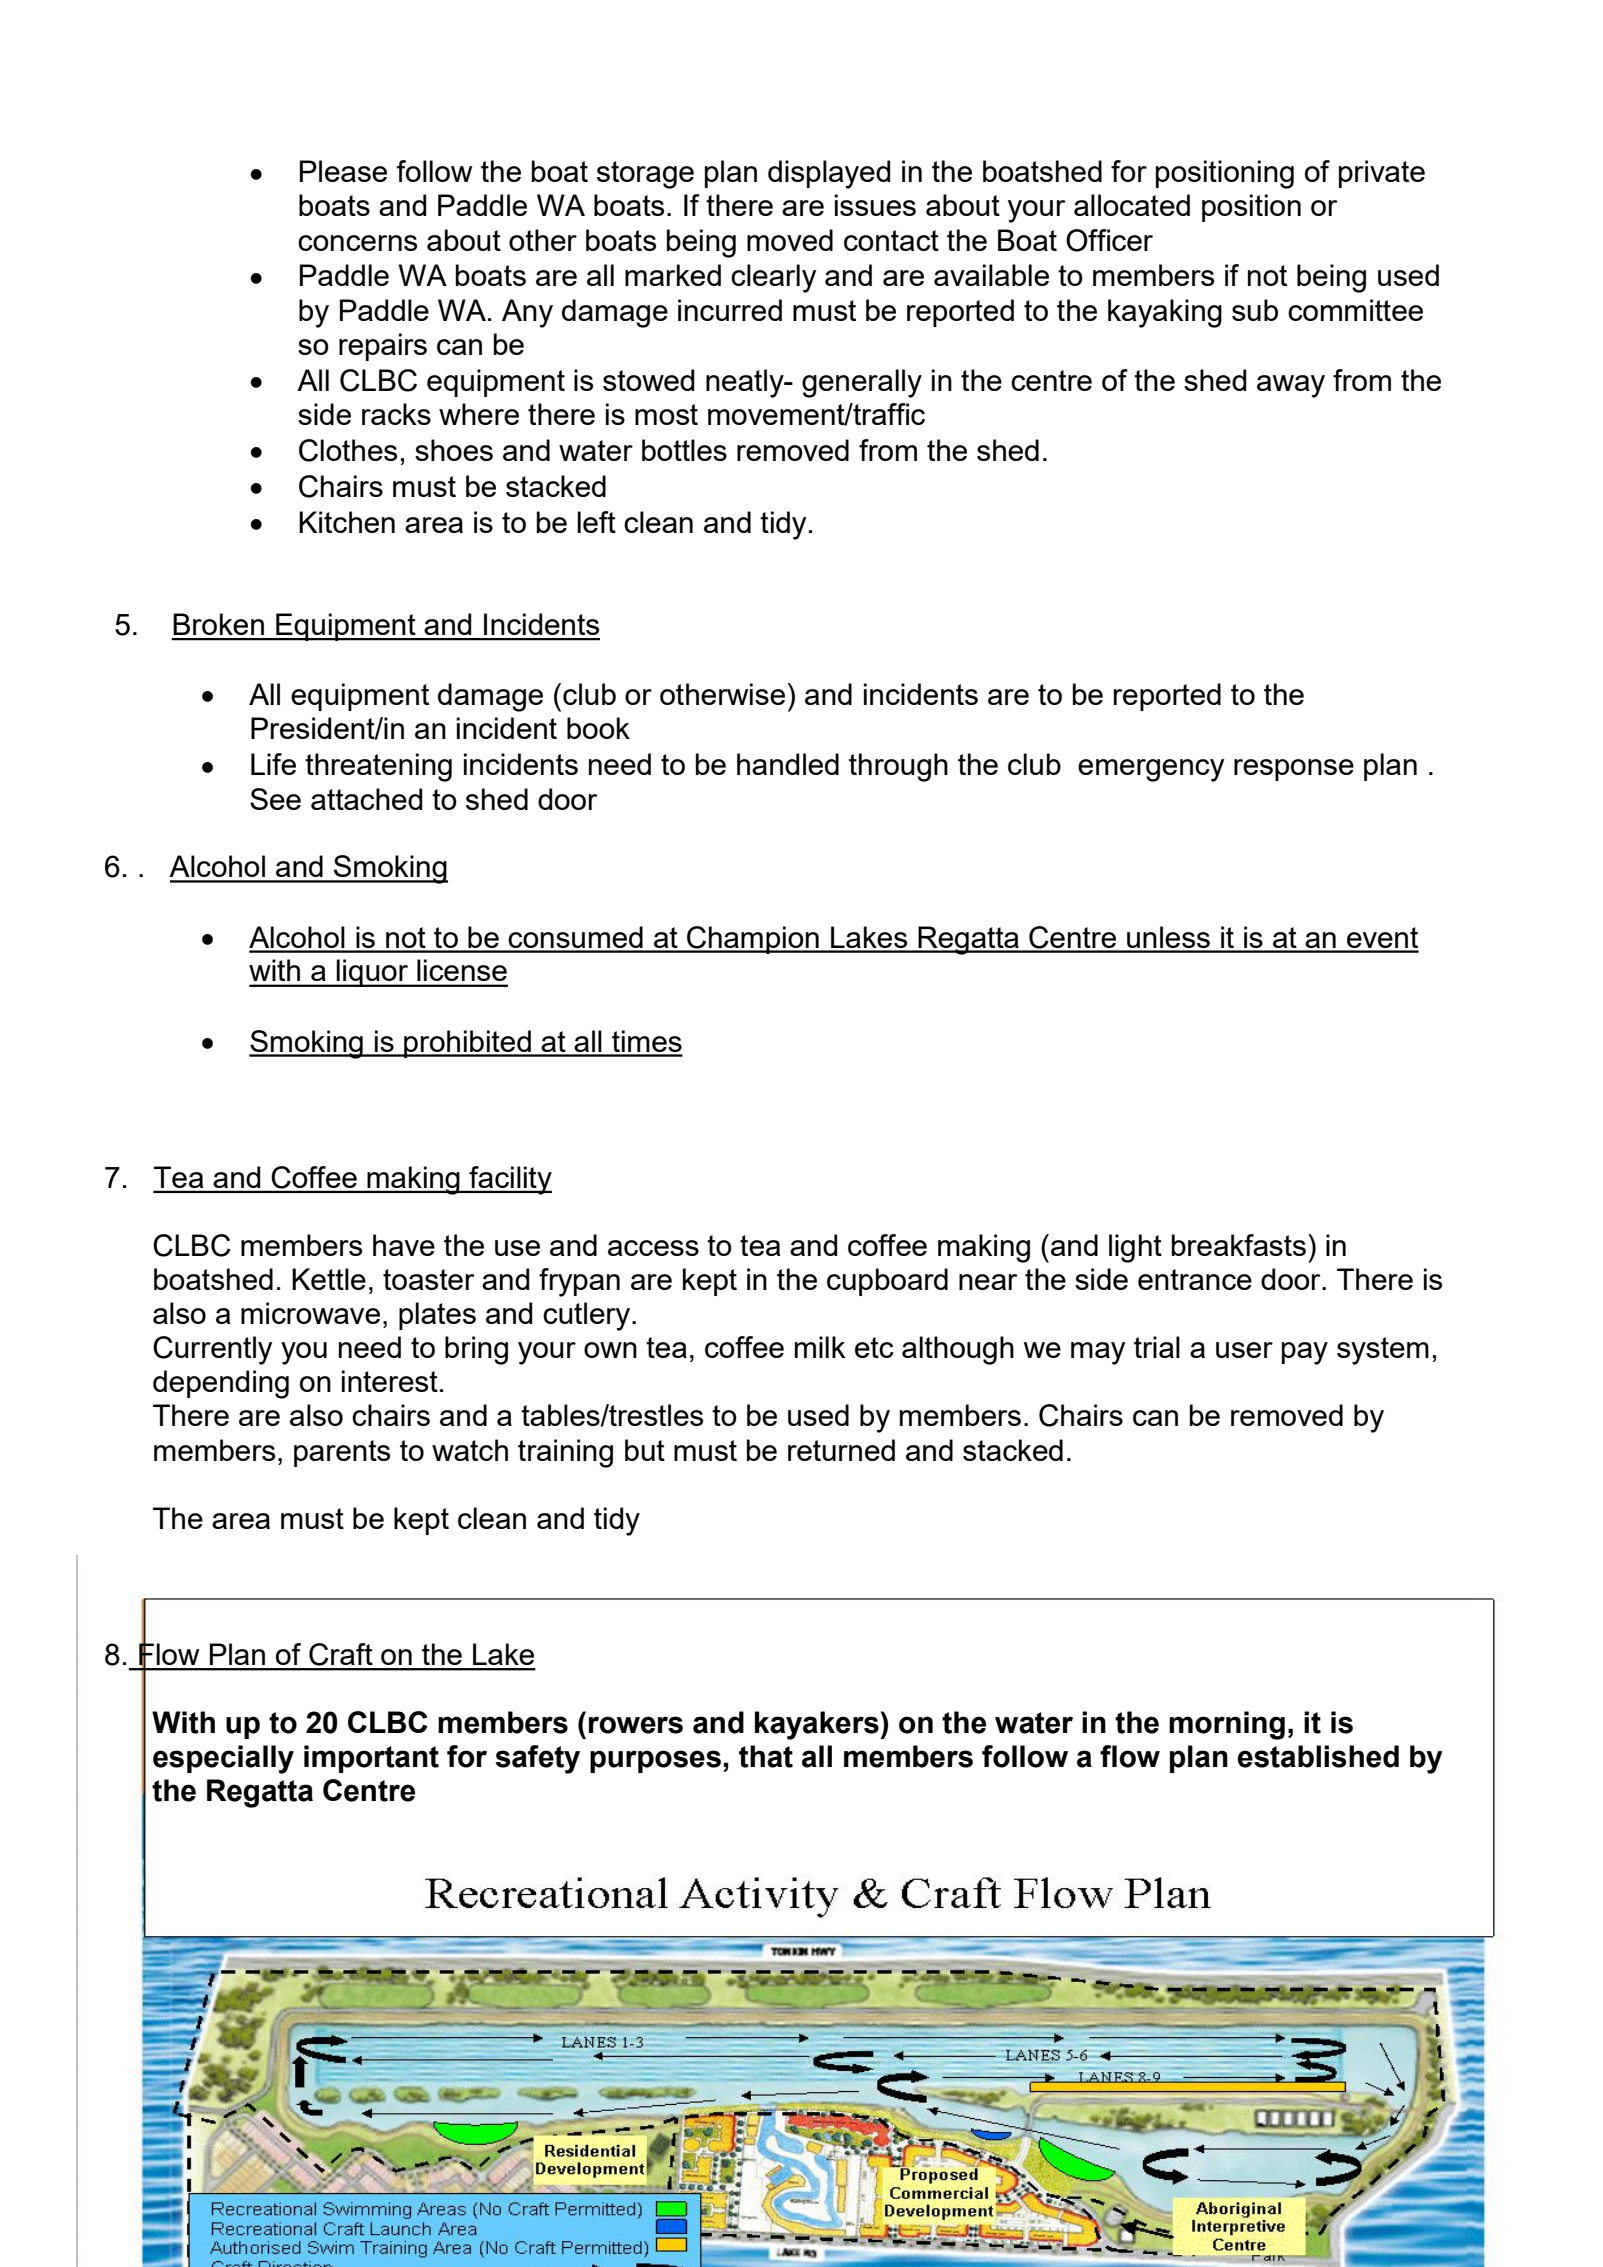 The width and height of the image is (1603, 2267). I want to click on allocated, so click(1132, 205).
